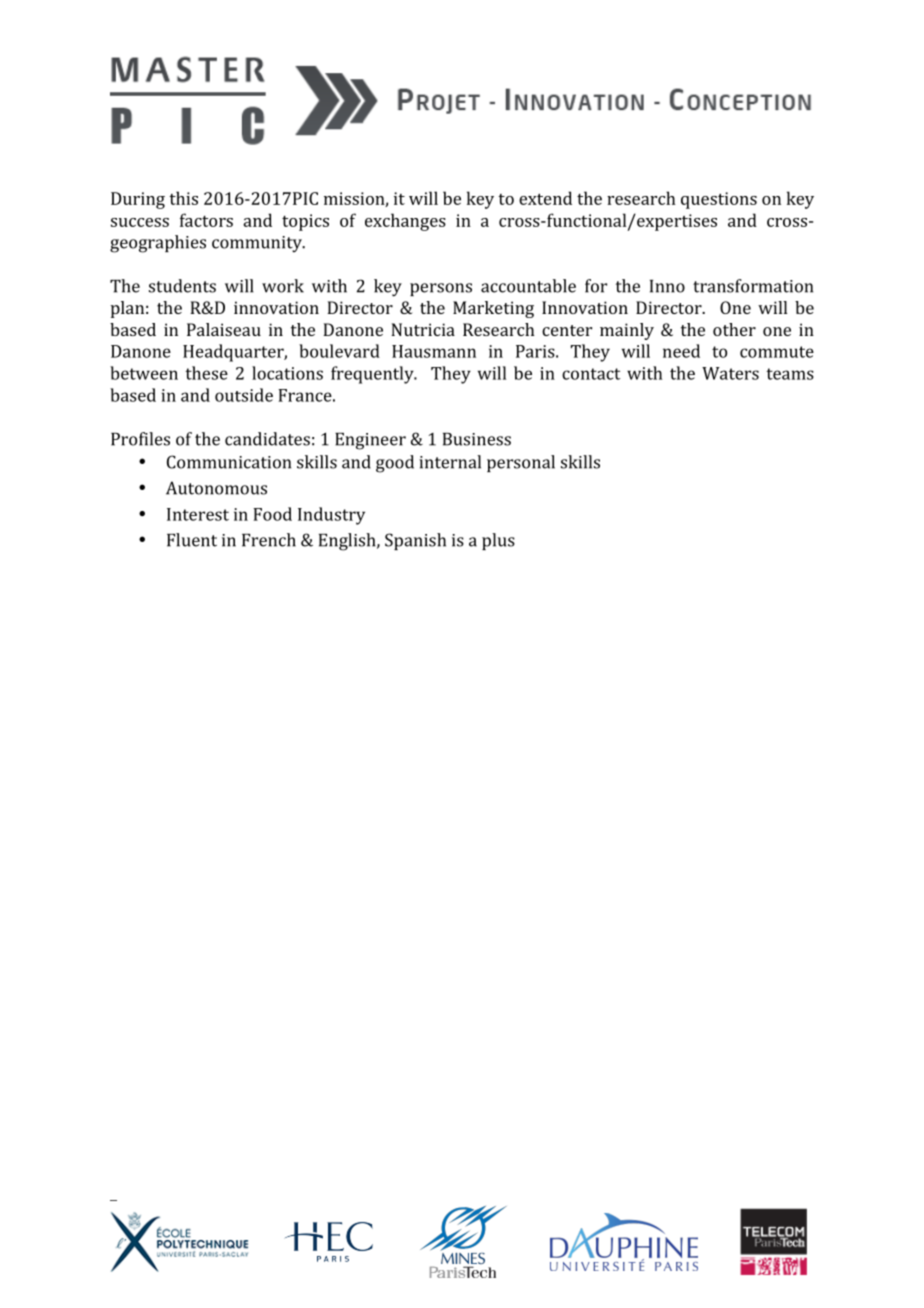 The image size is (924, 1308). What do you see at coordinates (405, 222) in the page?
I see `exchanges` at bounding box center [405, 222].
